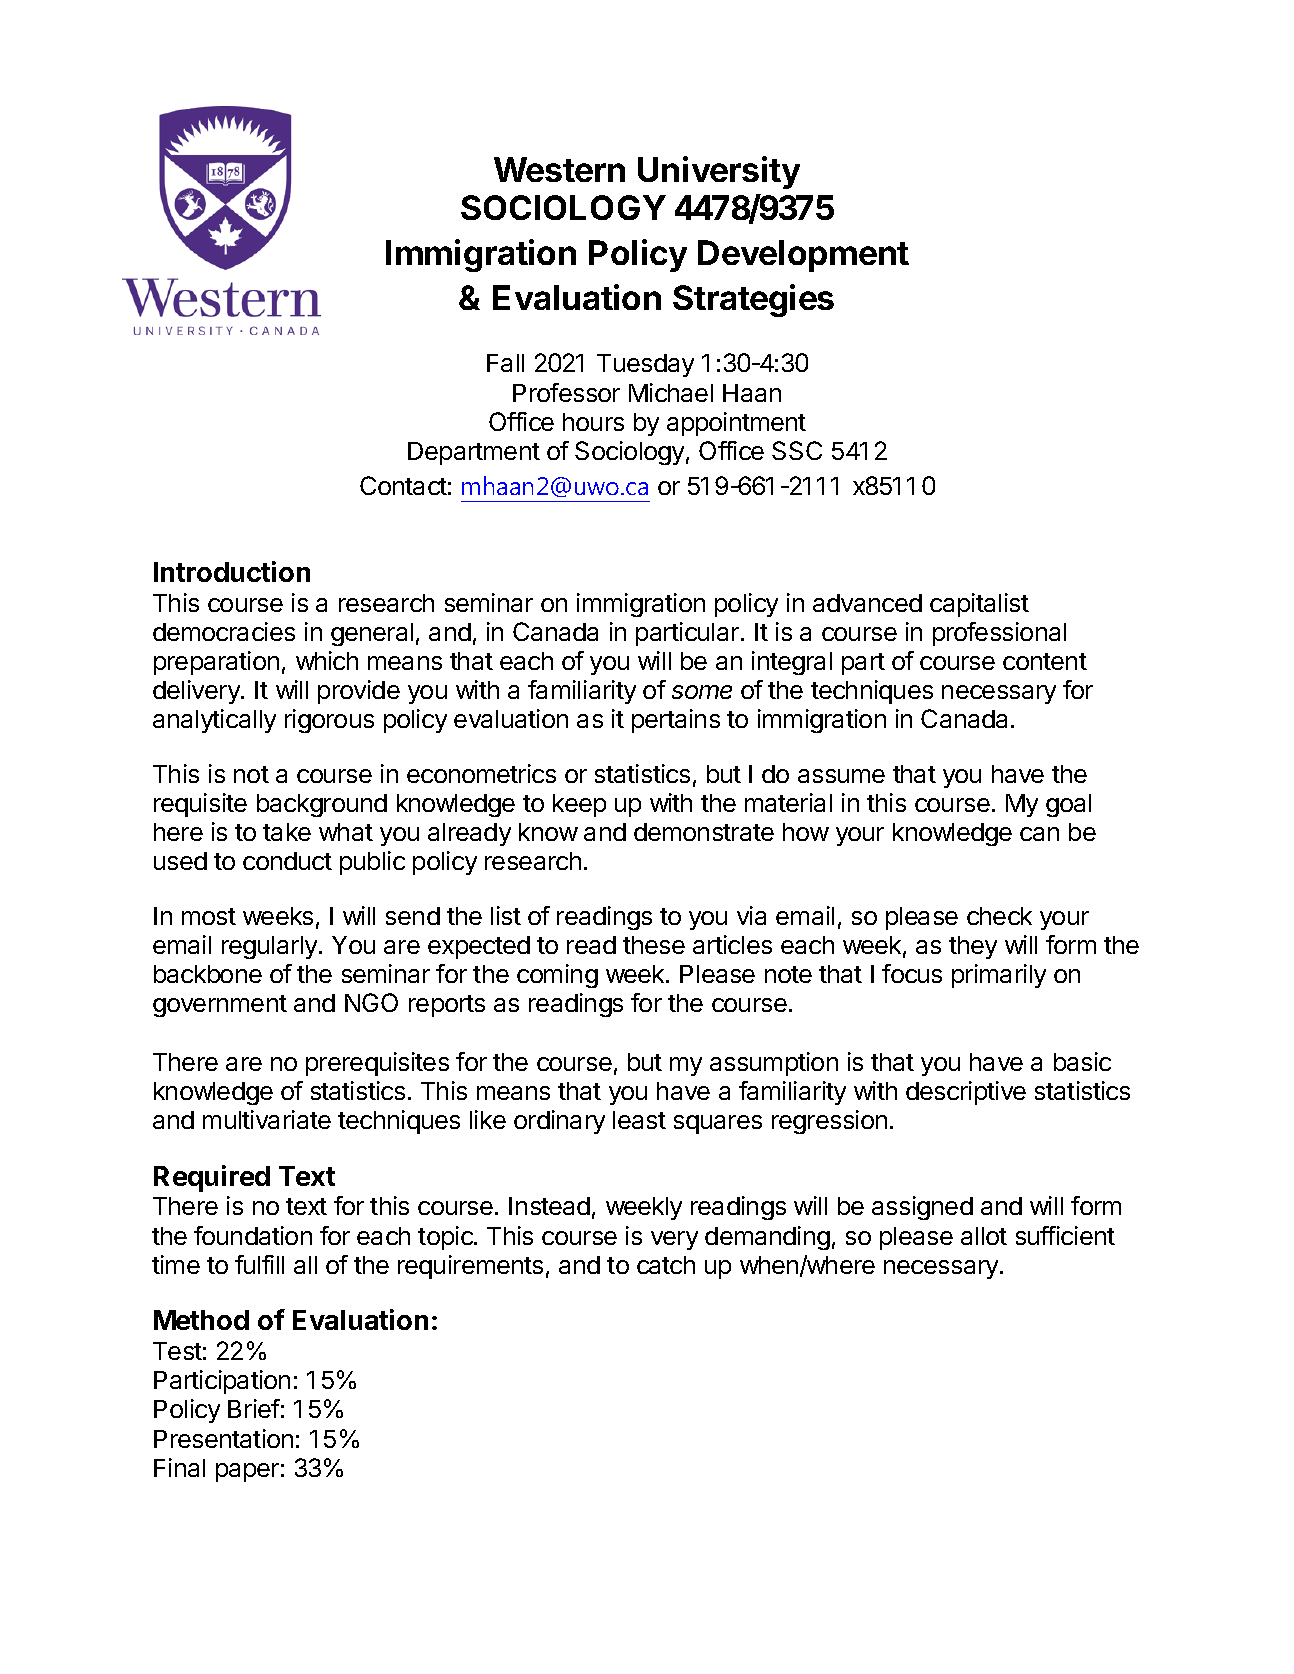 The height and width of the document is (1674, 1294). What do you see at coordinates (803, 256) in the document?
I see `Development` at bounding box center [803, 256].
